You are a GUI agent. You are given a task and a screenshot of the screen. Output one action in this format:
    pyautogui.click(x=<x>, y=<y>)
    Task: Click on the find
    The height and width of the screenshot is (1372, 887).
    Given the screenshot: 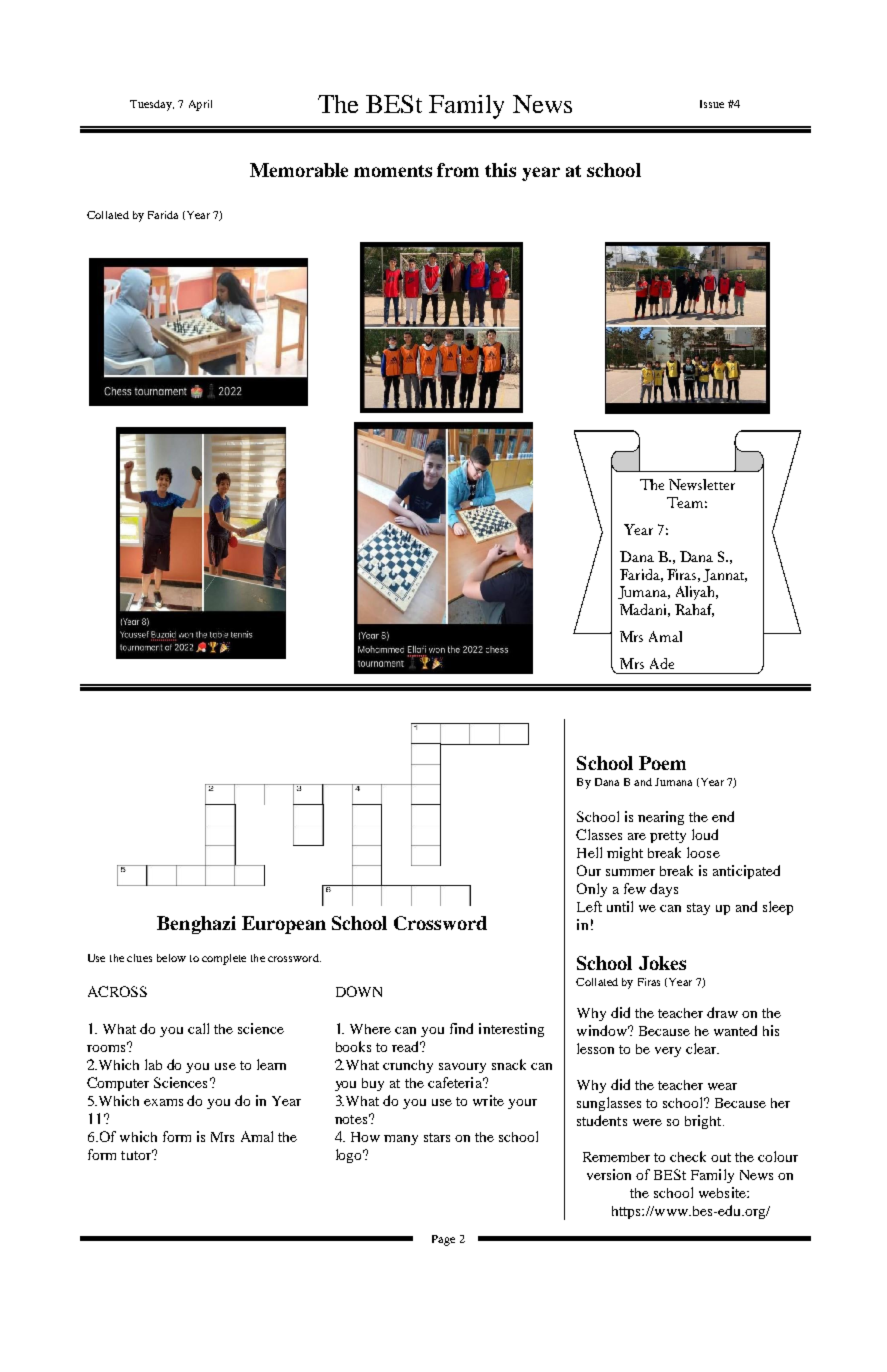 What is the action you would take?
    pyautogui.click(x=461, y=1028)
